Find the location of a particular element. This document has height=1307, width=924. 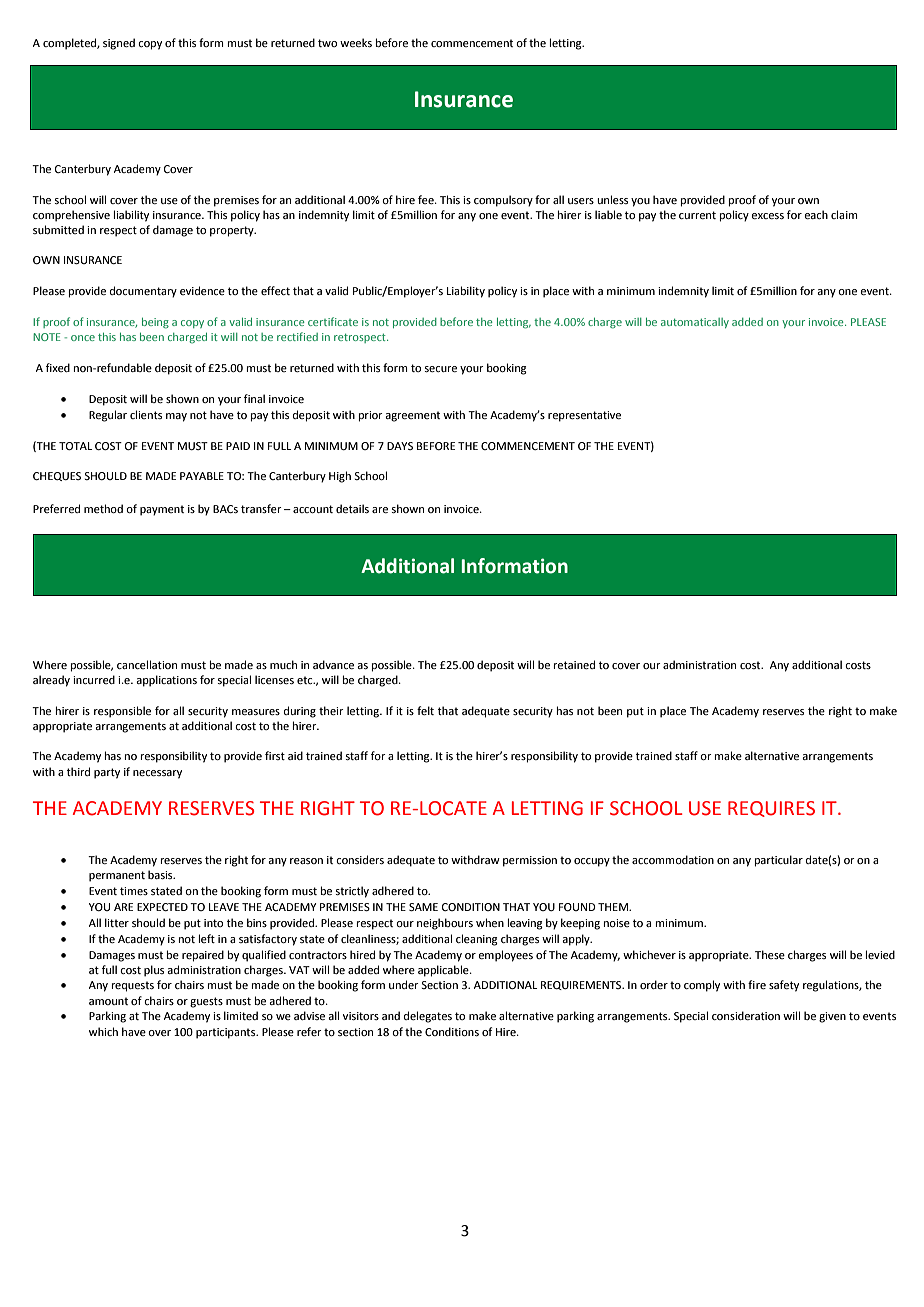

details is located at coordinates (352, 508).
